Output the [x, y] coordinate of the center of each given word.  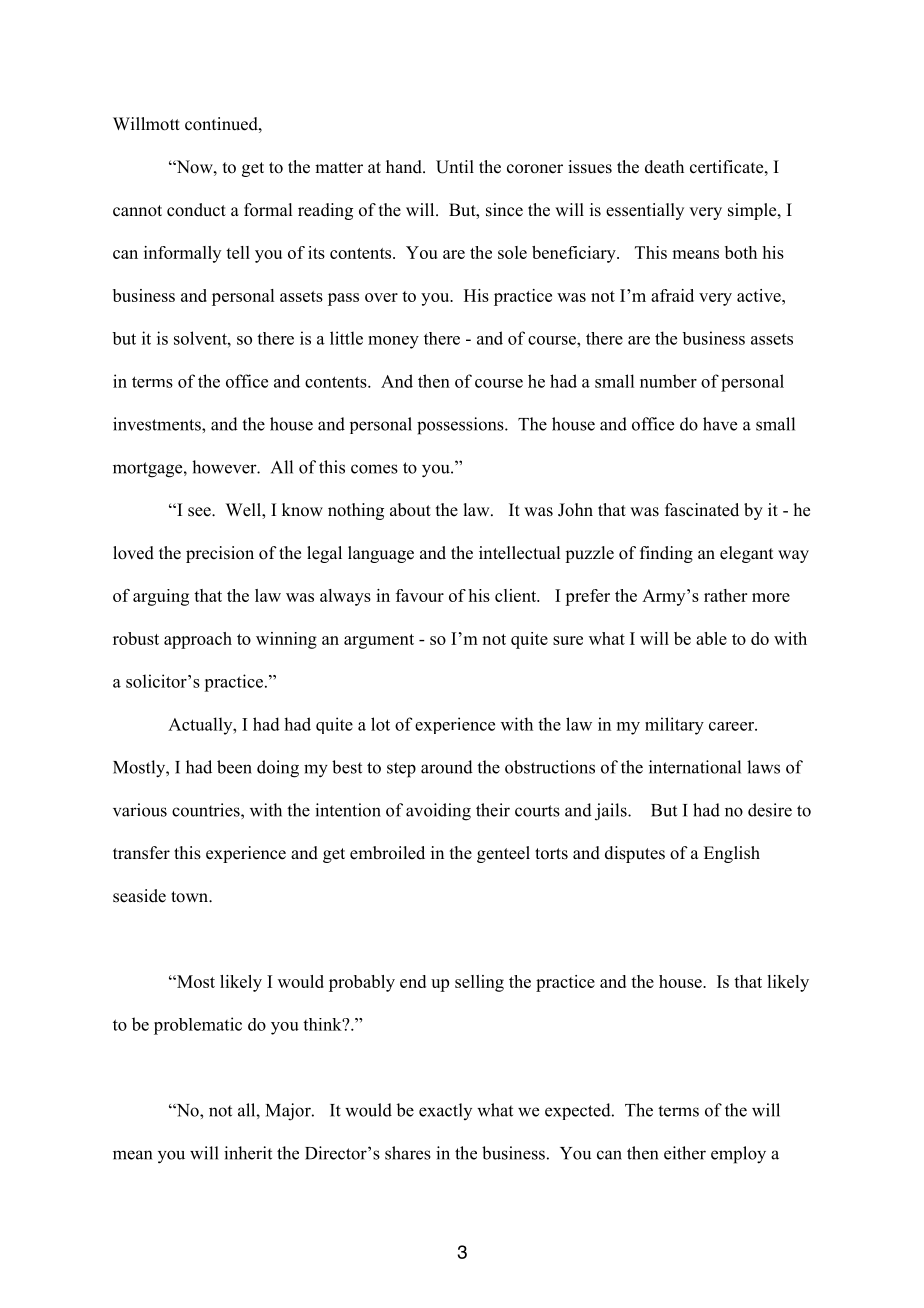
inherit [248, 1153]
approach [198, 640]
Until [455, 167]
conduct [196, 210]
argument [379, 641]
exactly [445, 1111]
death [664, 167]
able [711, 638]
